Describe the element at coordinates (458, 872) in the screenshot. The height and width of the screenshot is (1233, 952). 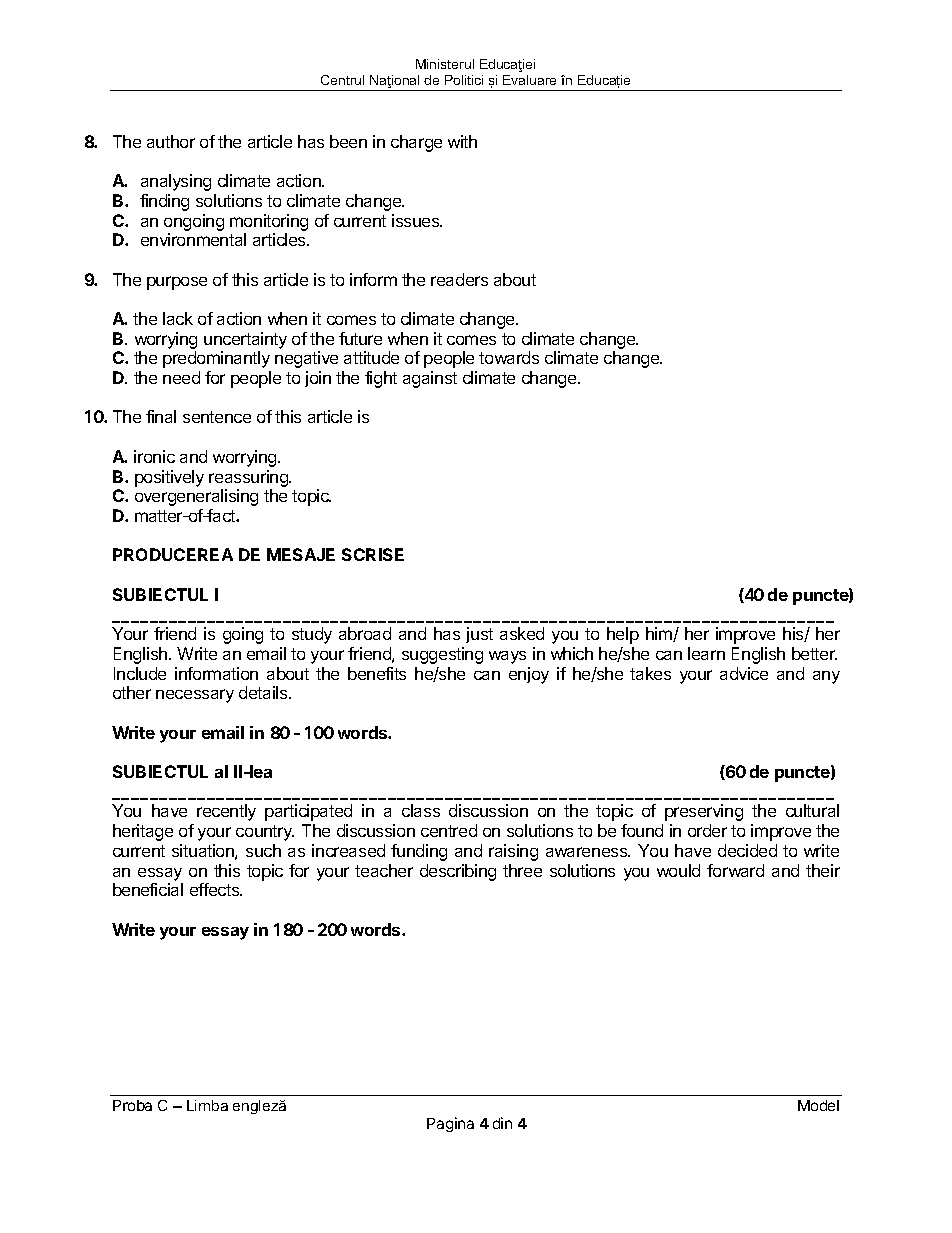
I see `describing` at that location.
